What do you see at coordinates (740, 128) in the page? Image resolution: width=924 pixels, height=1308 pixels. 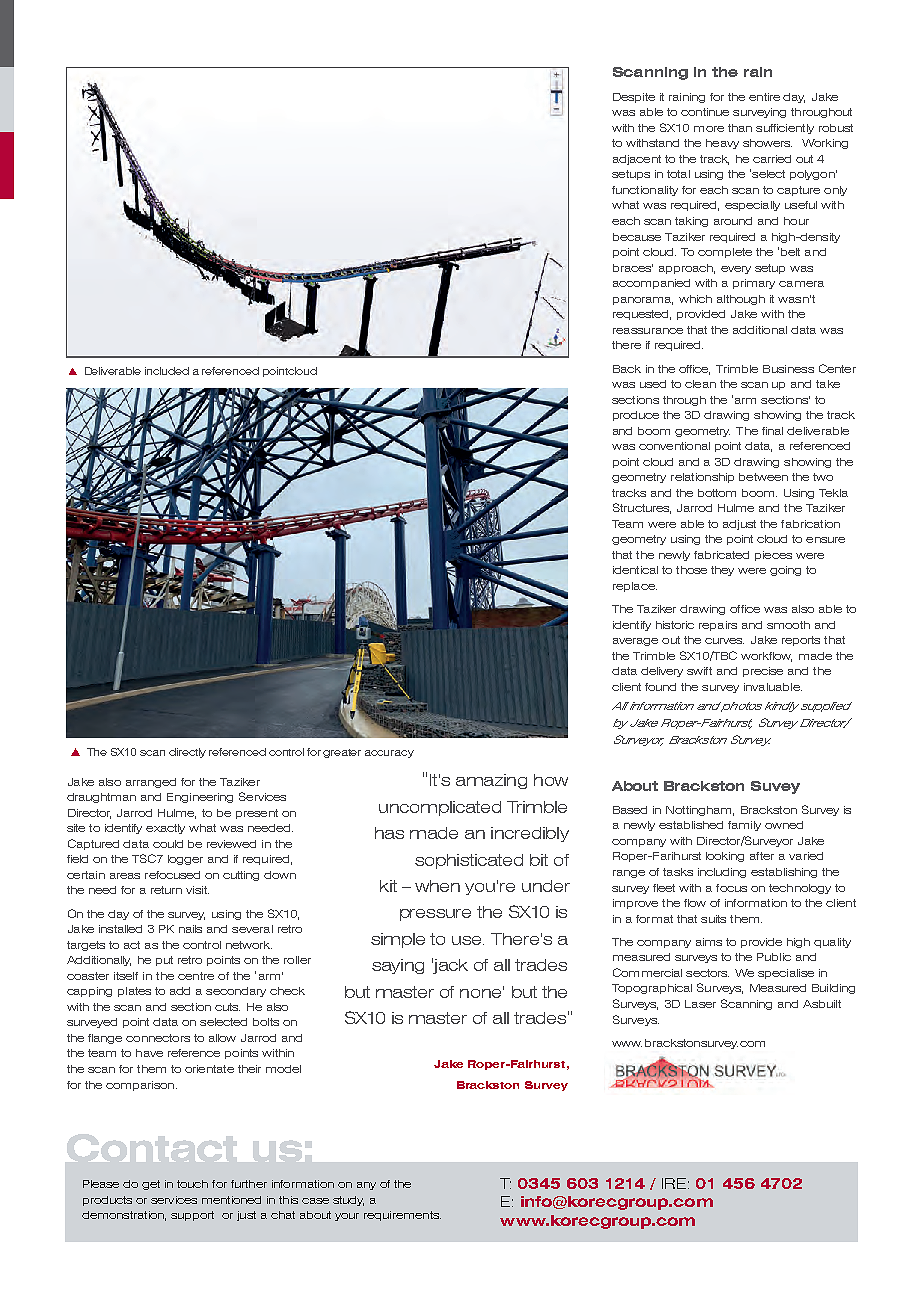 I see `than` at bounding box center [740, 128].
